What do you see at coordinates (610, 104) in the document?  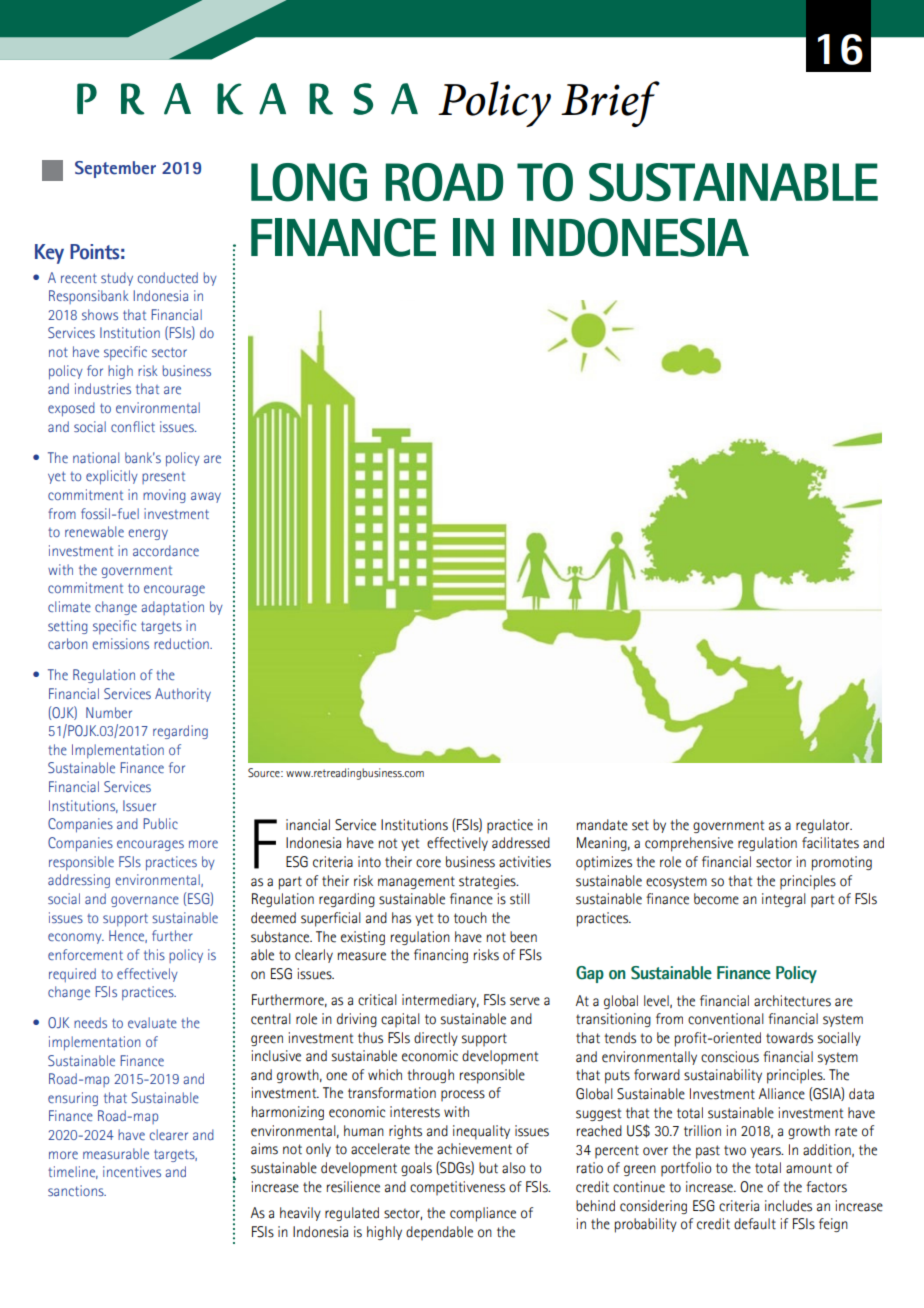 I see `Brief` at bounding box center [610, 104].
